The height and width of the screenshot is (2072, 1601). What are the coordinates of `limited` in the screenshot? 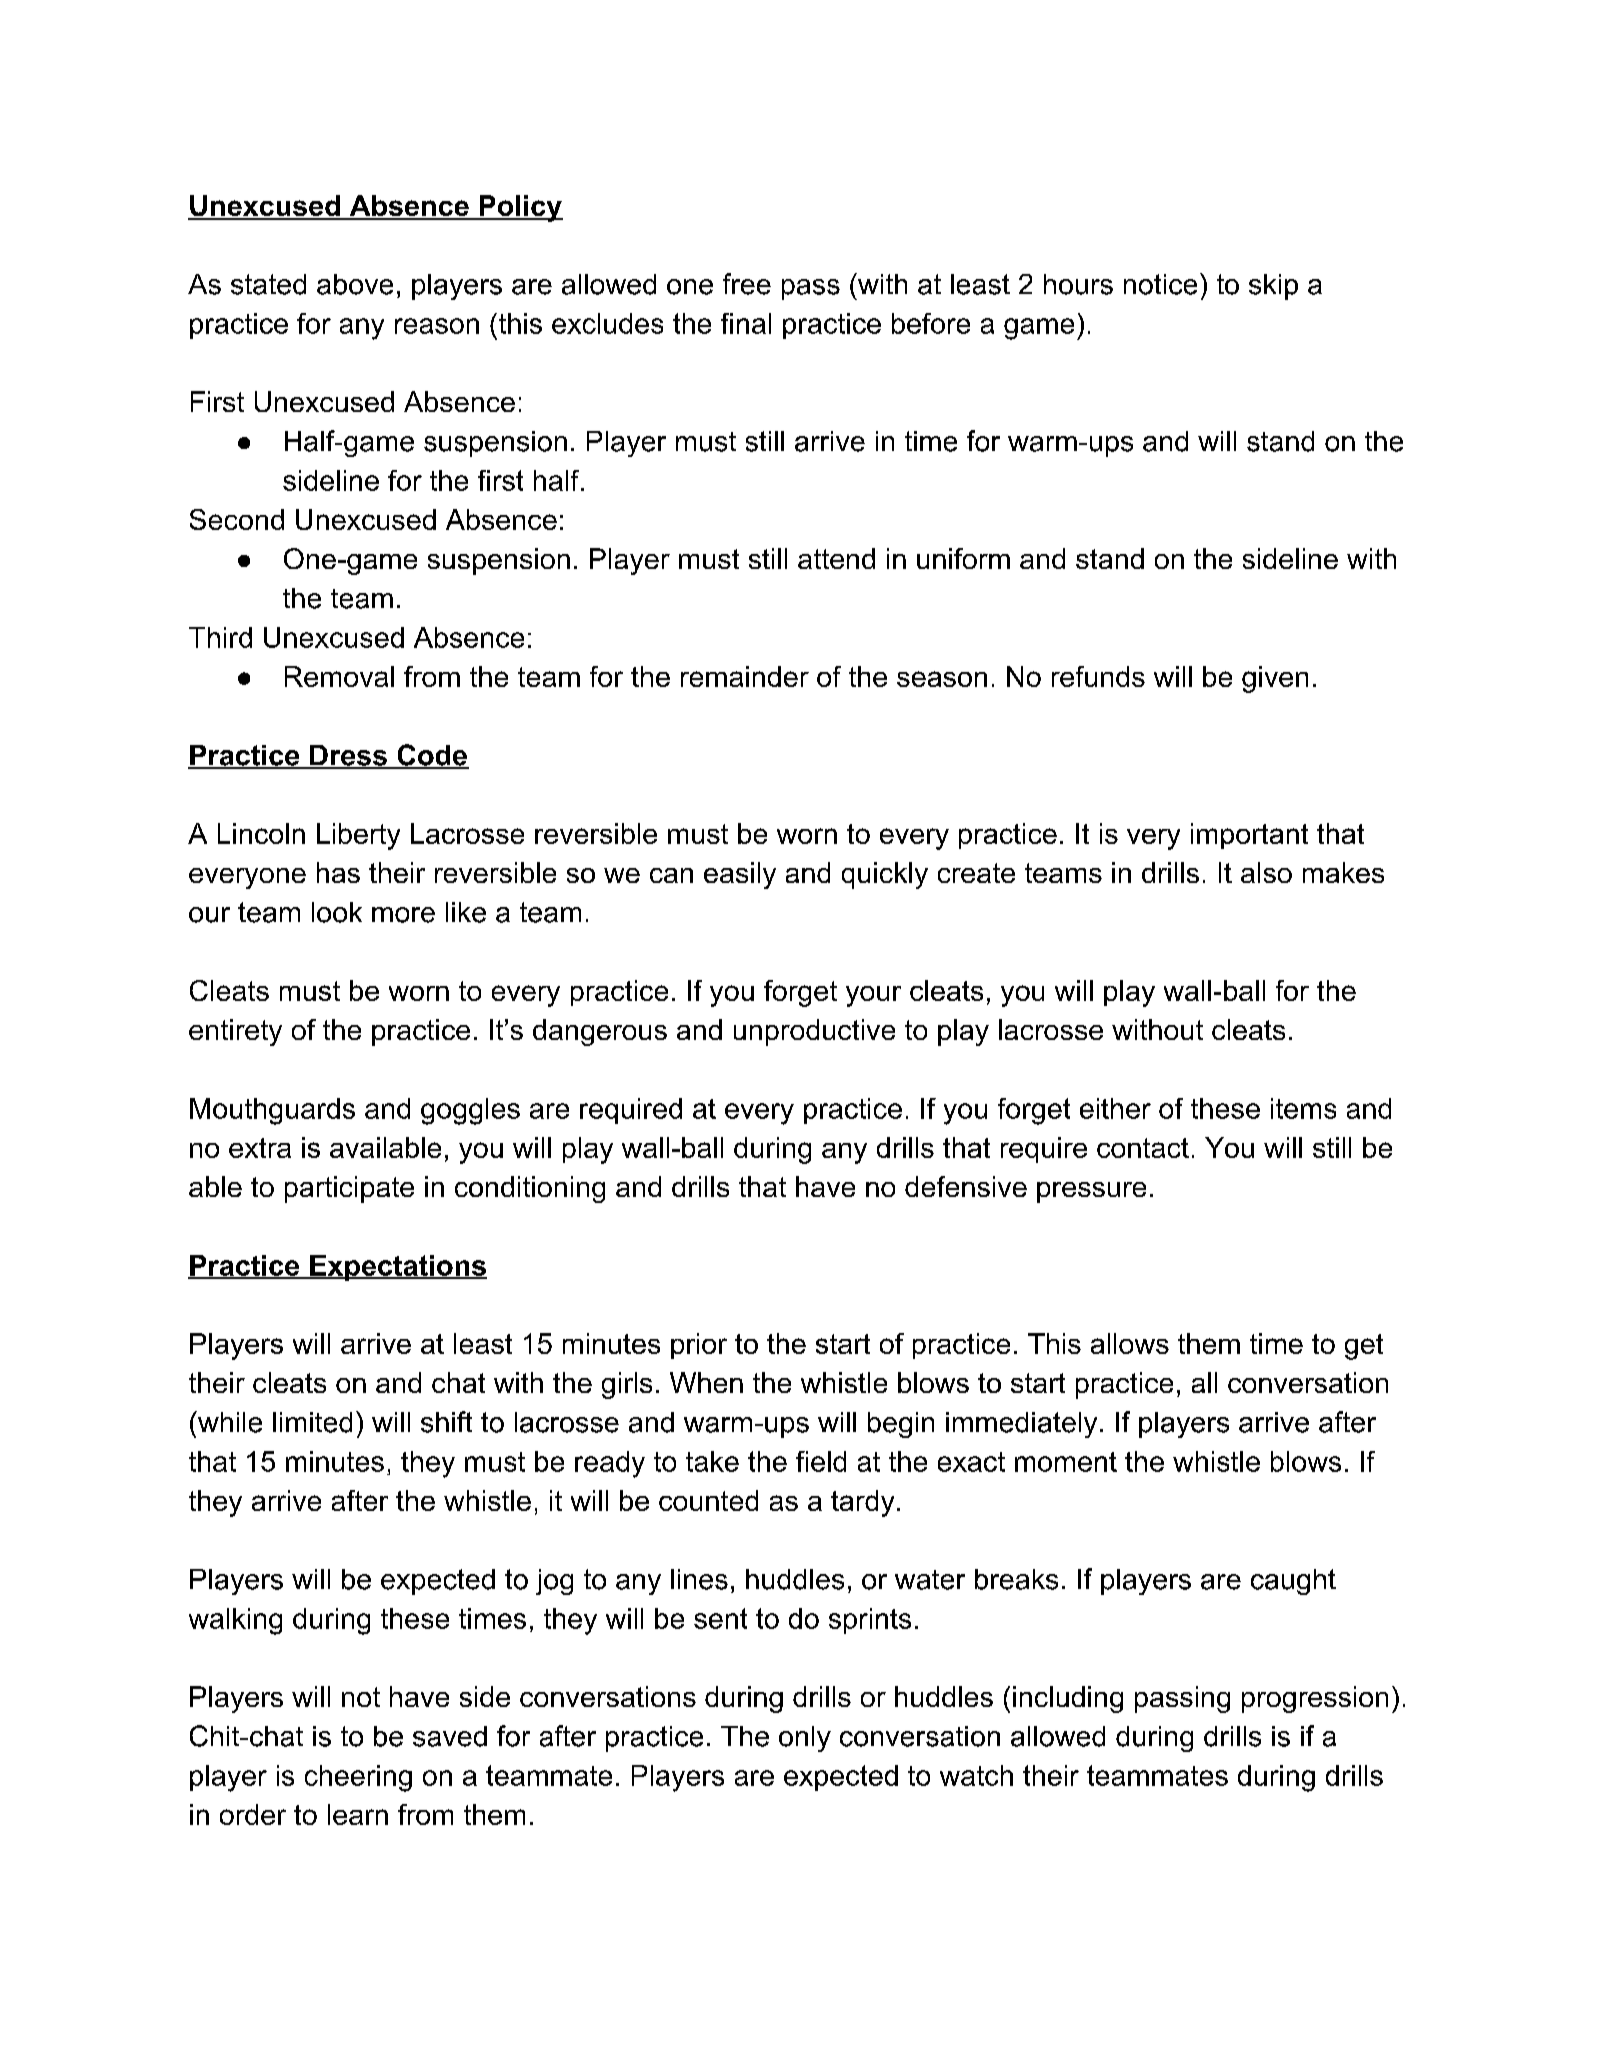 It's located at (312, 1422).
